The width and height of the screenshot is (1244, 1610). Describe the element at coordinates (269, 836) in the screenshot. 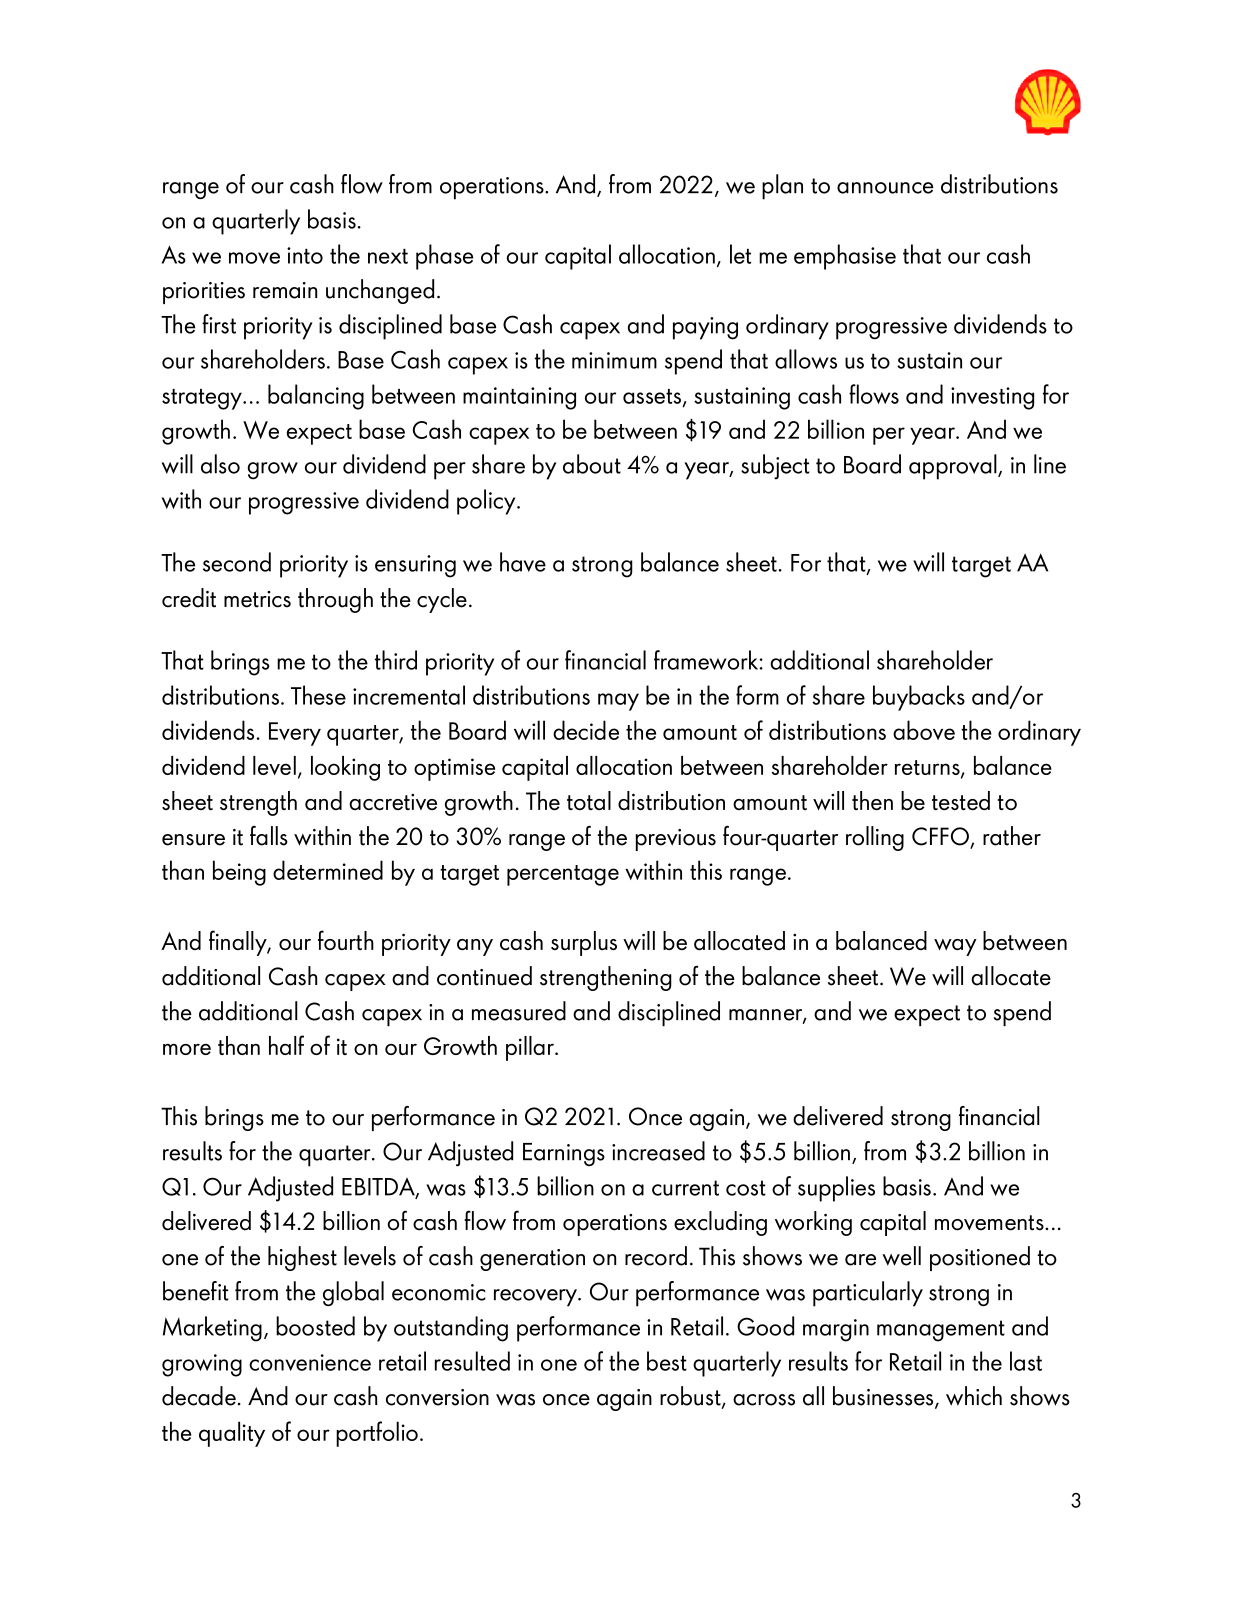

I see `falls` at that location.
